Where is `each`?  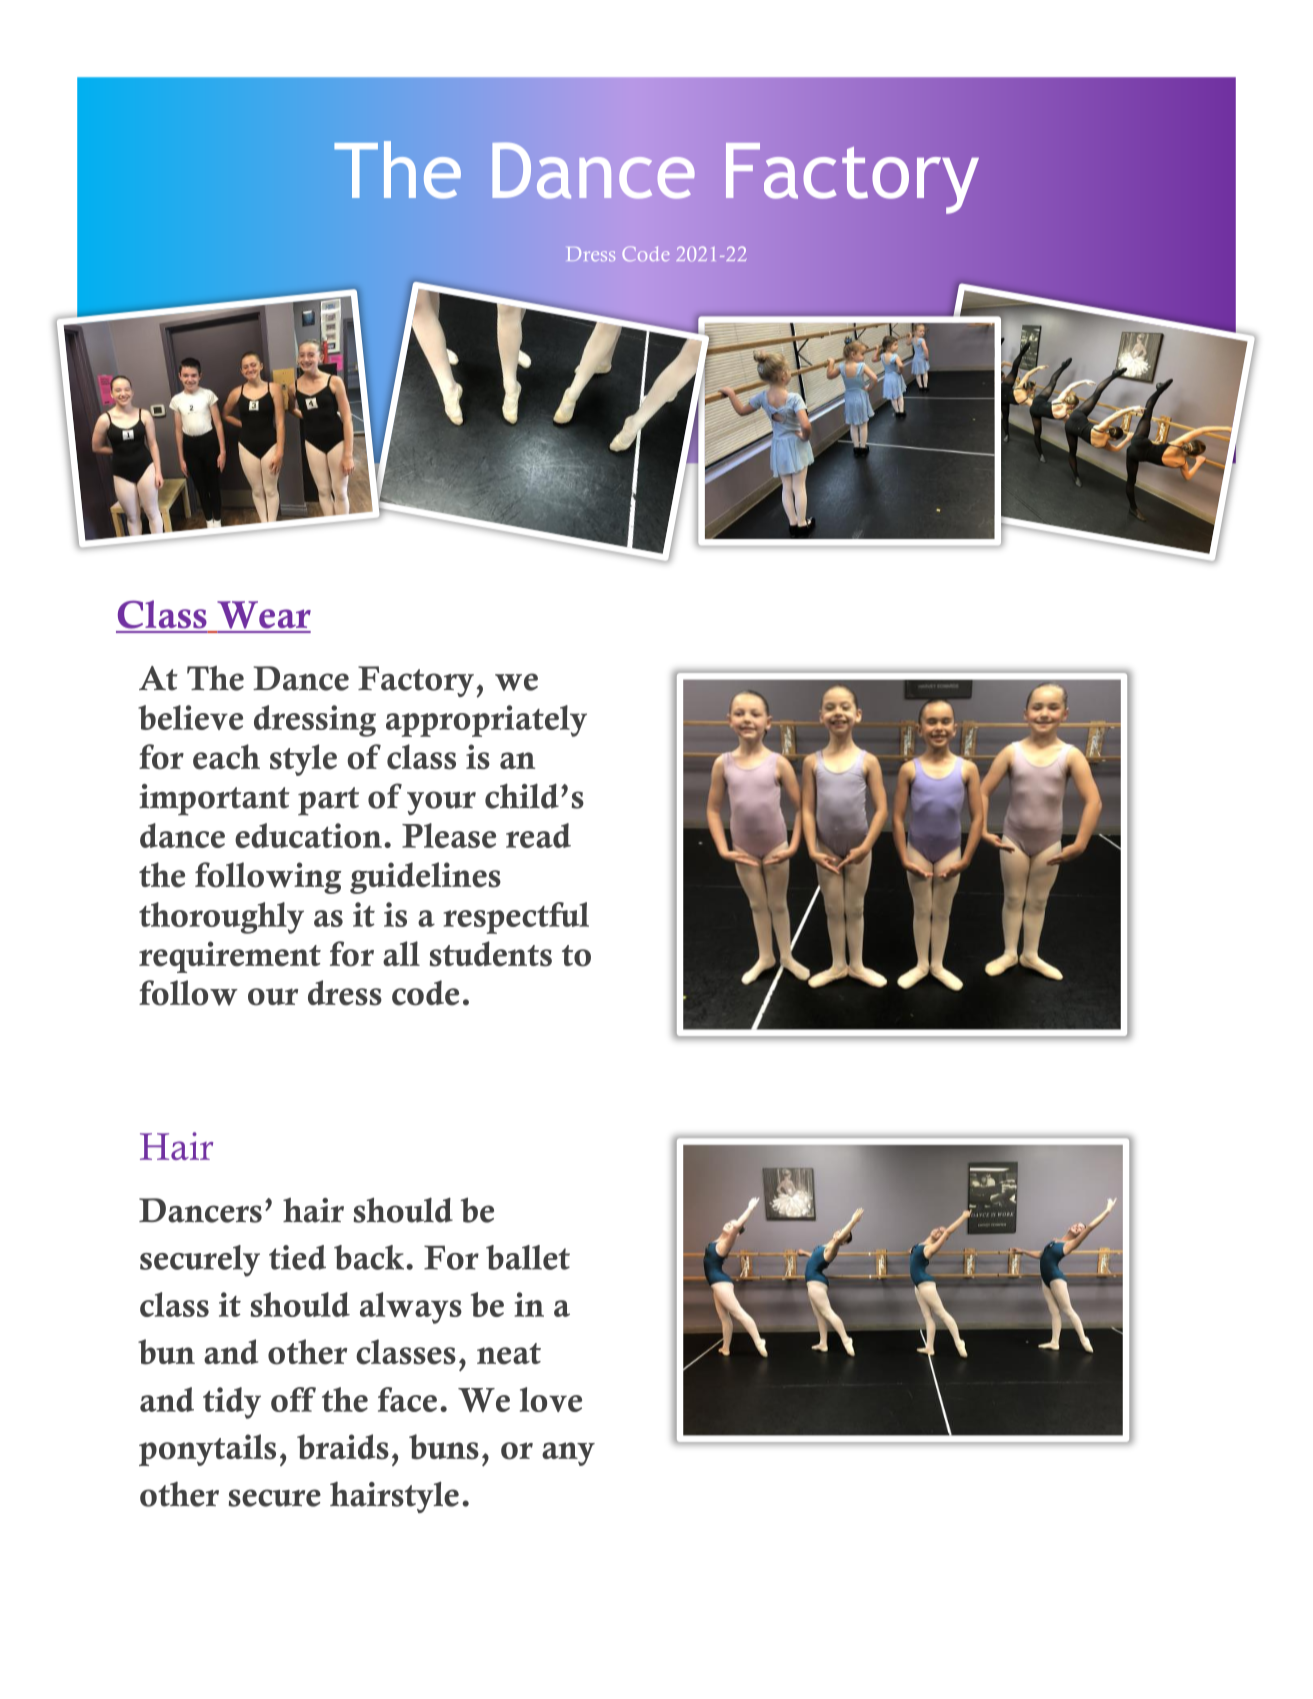
each is located at coordinates (226, 757).
